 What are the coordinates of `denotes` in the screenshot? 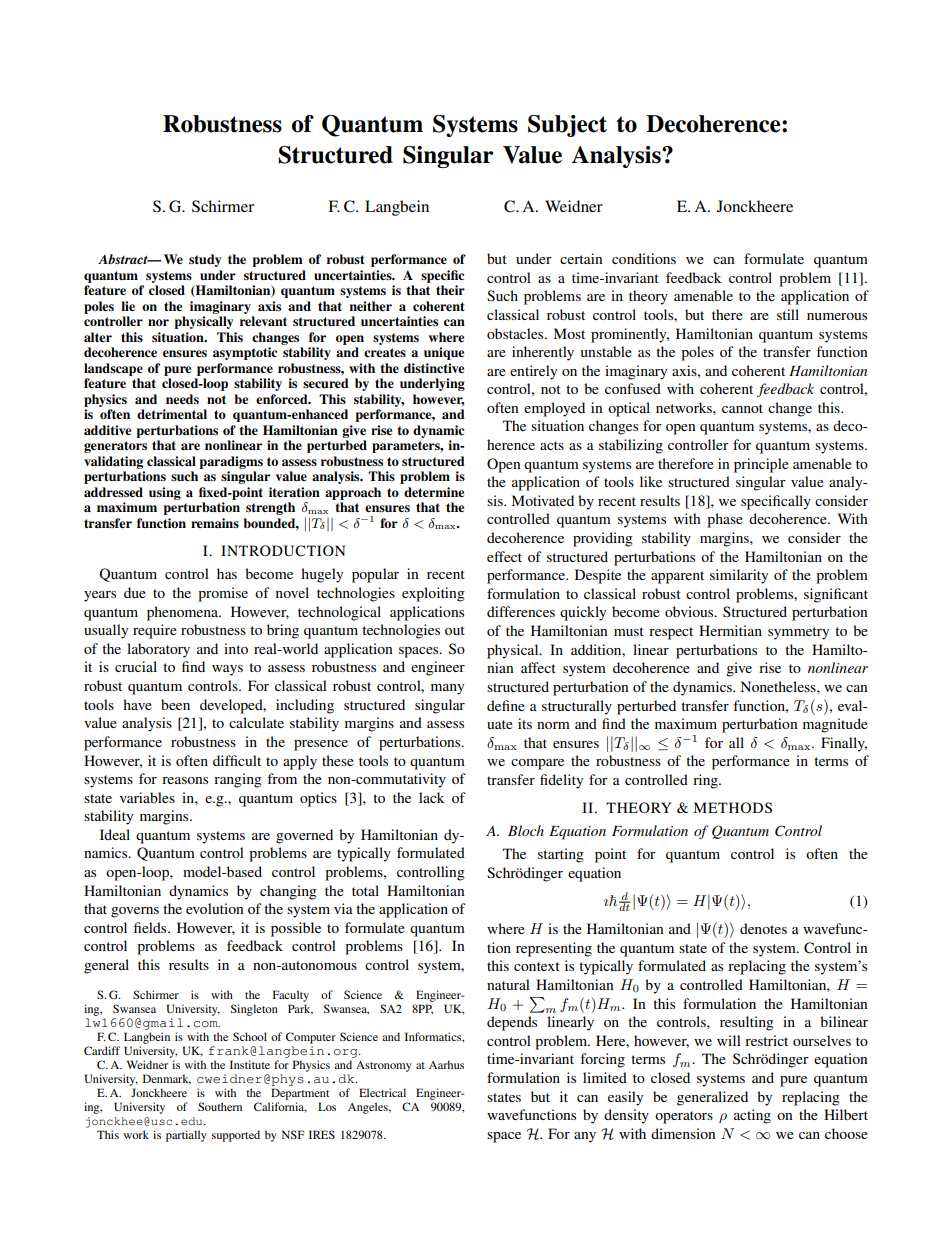 It's located at (763, 928).
